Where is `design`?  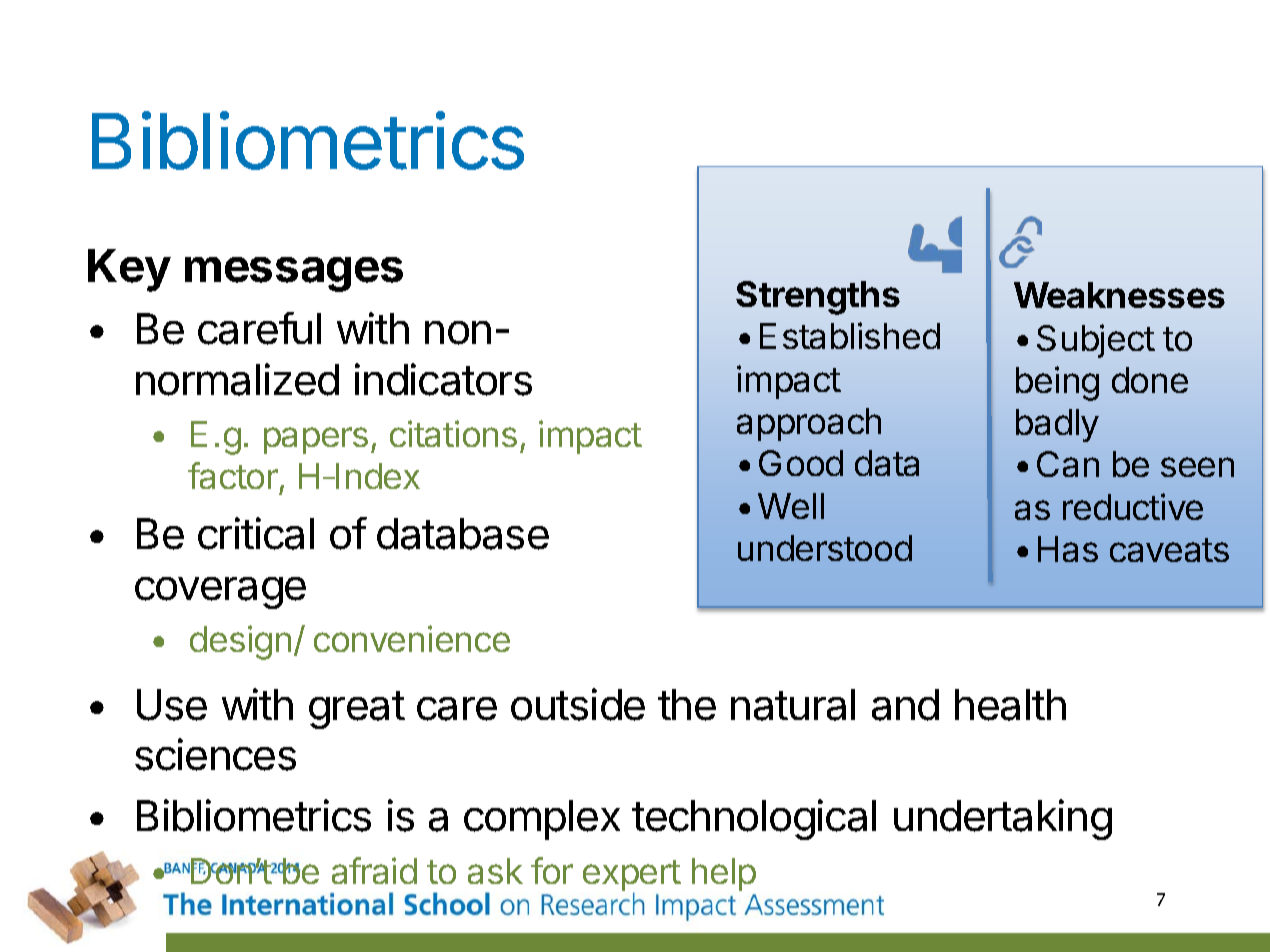
design is located at coordinates (240, 642).
